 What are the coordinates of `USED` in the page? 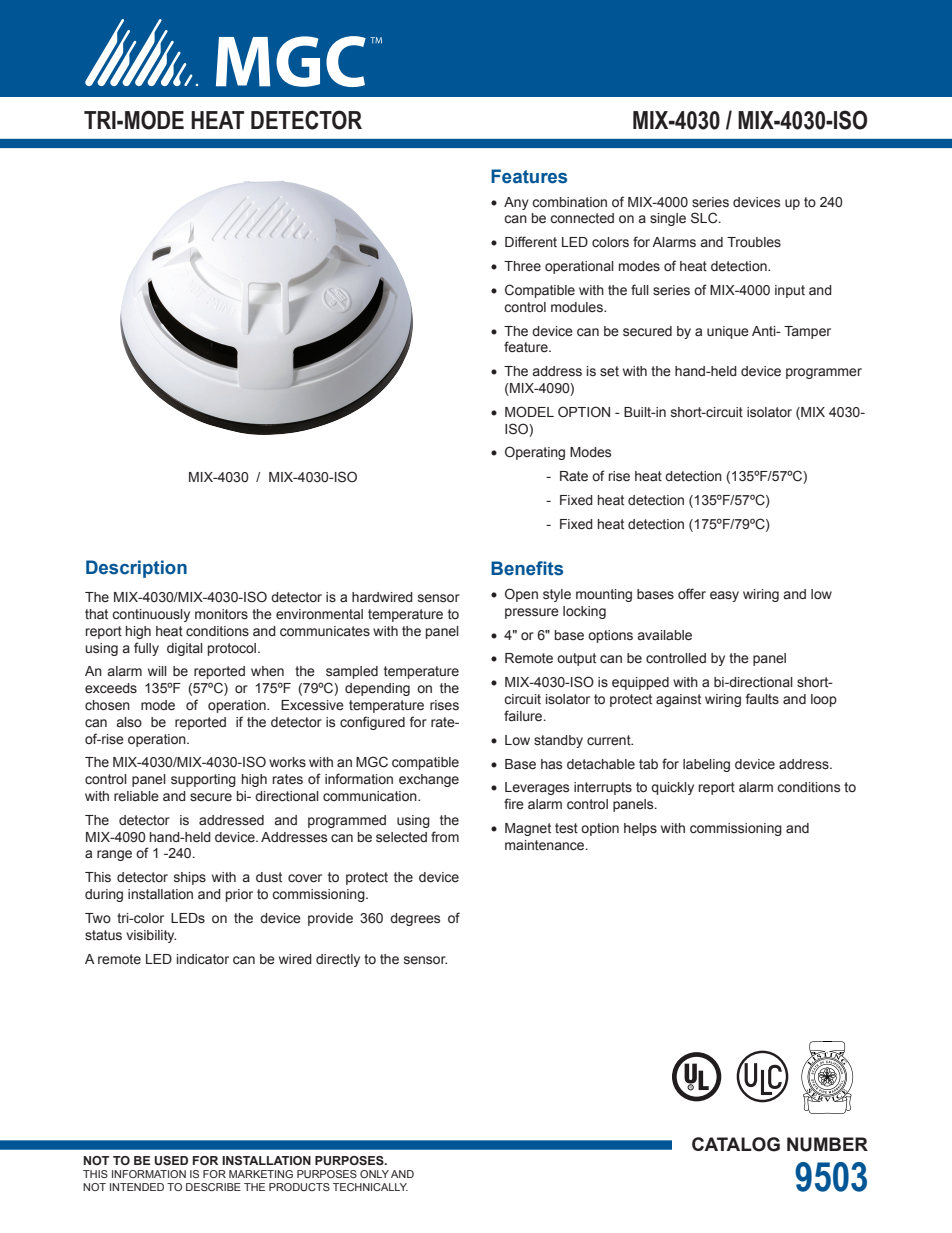 It's located at (171, 1160).
